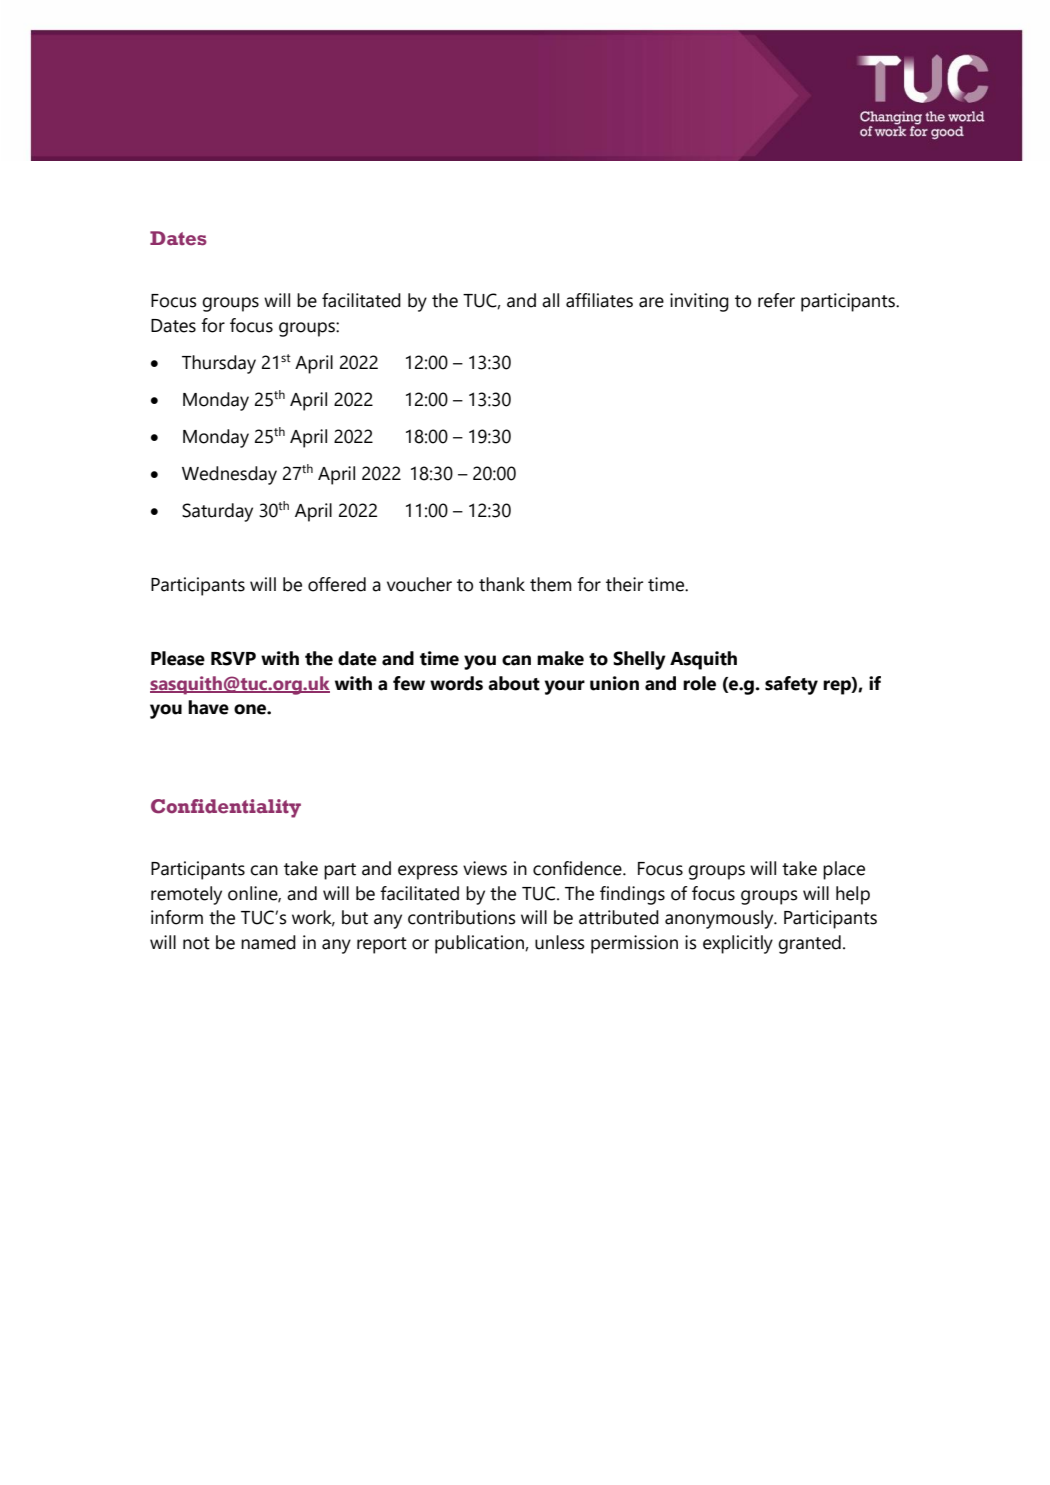  What do you see at coordinates (776, 300) in the page?
I see `refer` at bounding box center [776, 300].
